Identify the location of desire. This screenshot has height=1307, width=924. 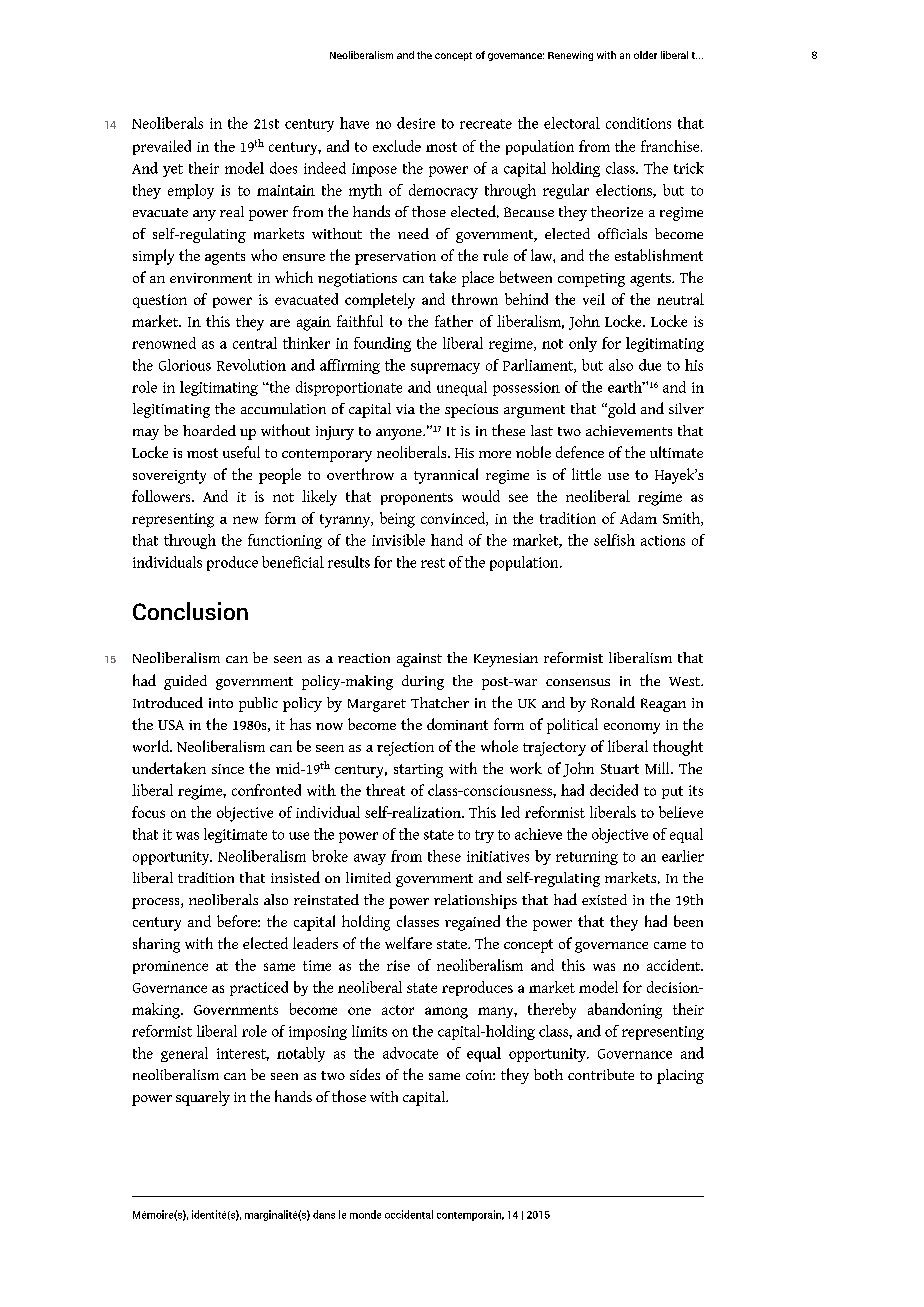
(416, 123).
